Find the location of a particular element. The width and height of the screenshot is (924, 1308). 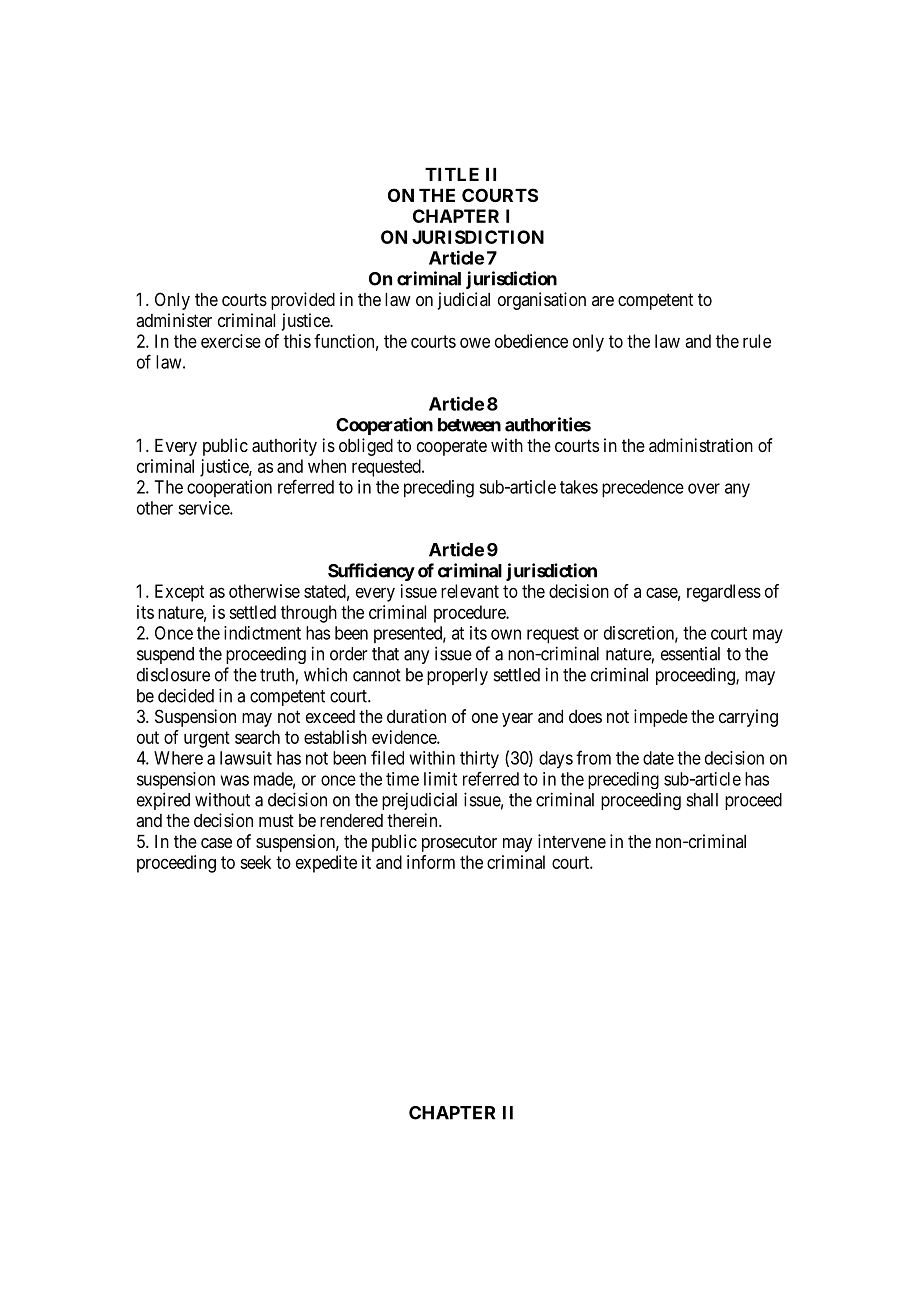

cooperate is located at coordinates (452, 447).
